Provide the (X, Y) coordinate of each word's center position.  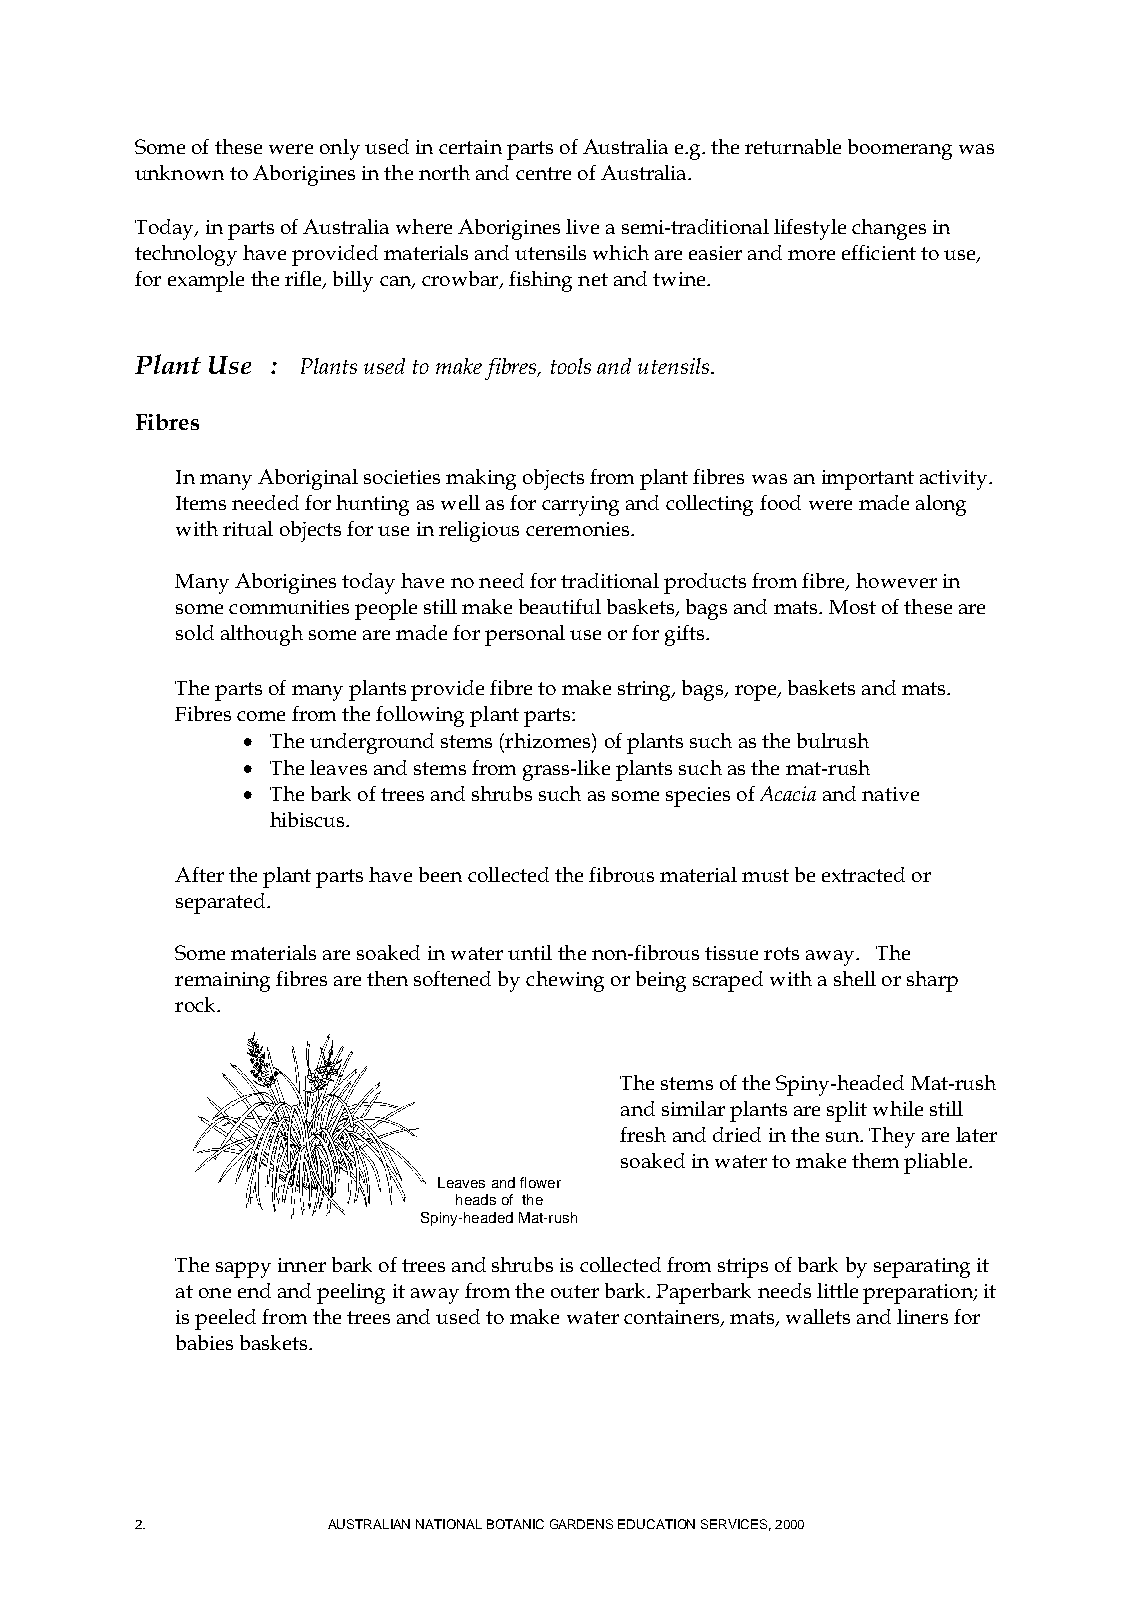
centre (543, 173)
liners (922, 1316)
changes (889, 229)
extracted (863, 874)
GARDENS (581, 1524)
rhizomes (548, 740)
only (340, 149)
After (199, 874)
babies (204, 1342)
